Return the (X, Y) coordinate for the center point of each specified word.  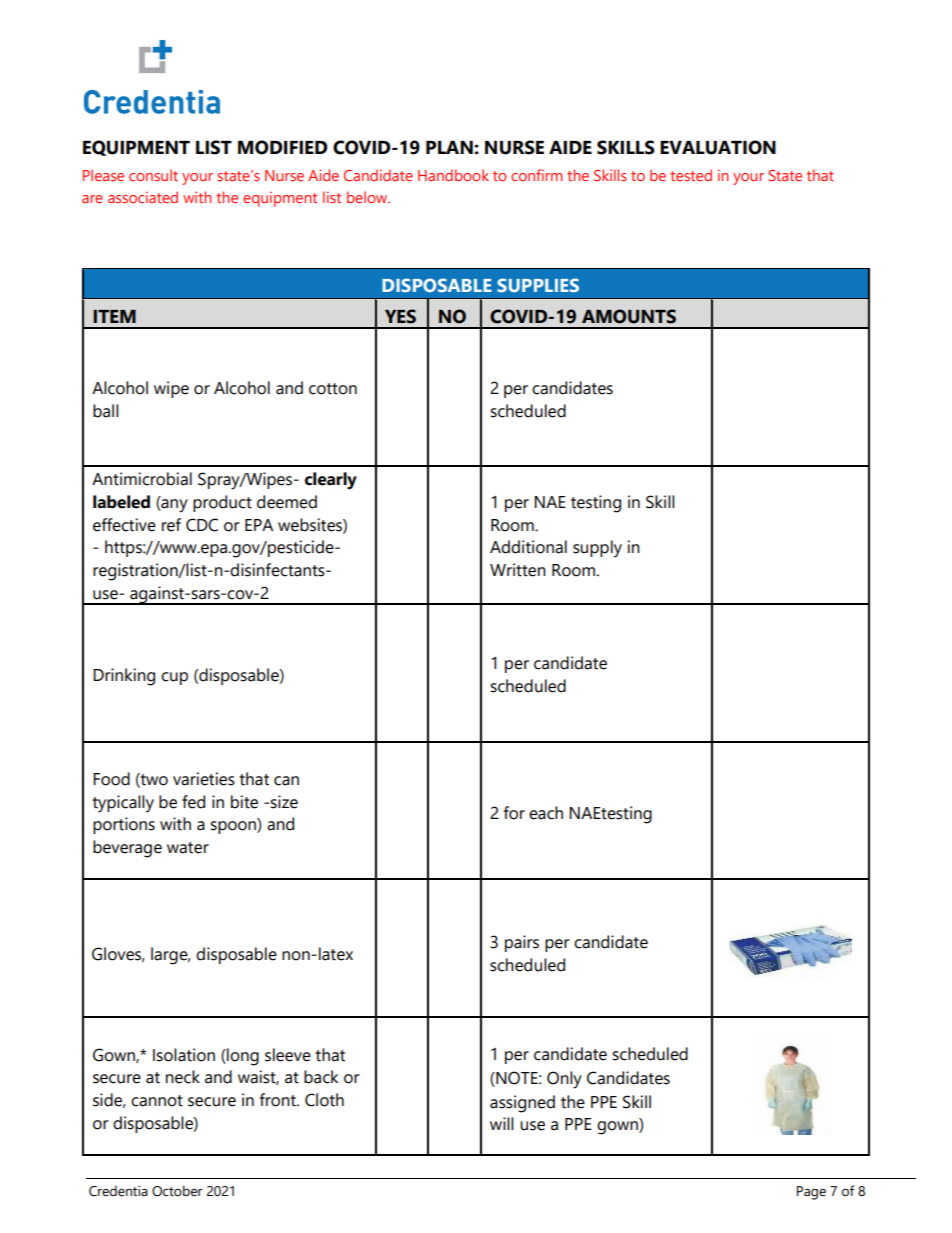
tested (691, 175)
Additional (528, 547)
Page (811, 1193)
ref (171, 525)
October (177, 1191)
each (546, 813)
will (502, 1123)
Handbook (453, 175)
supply (597, 549)
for (514, 813)
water (188, 848)
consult (153, 175)
